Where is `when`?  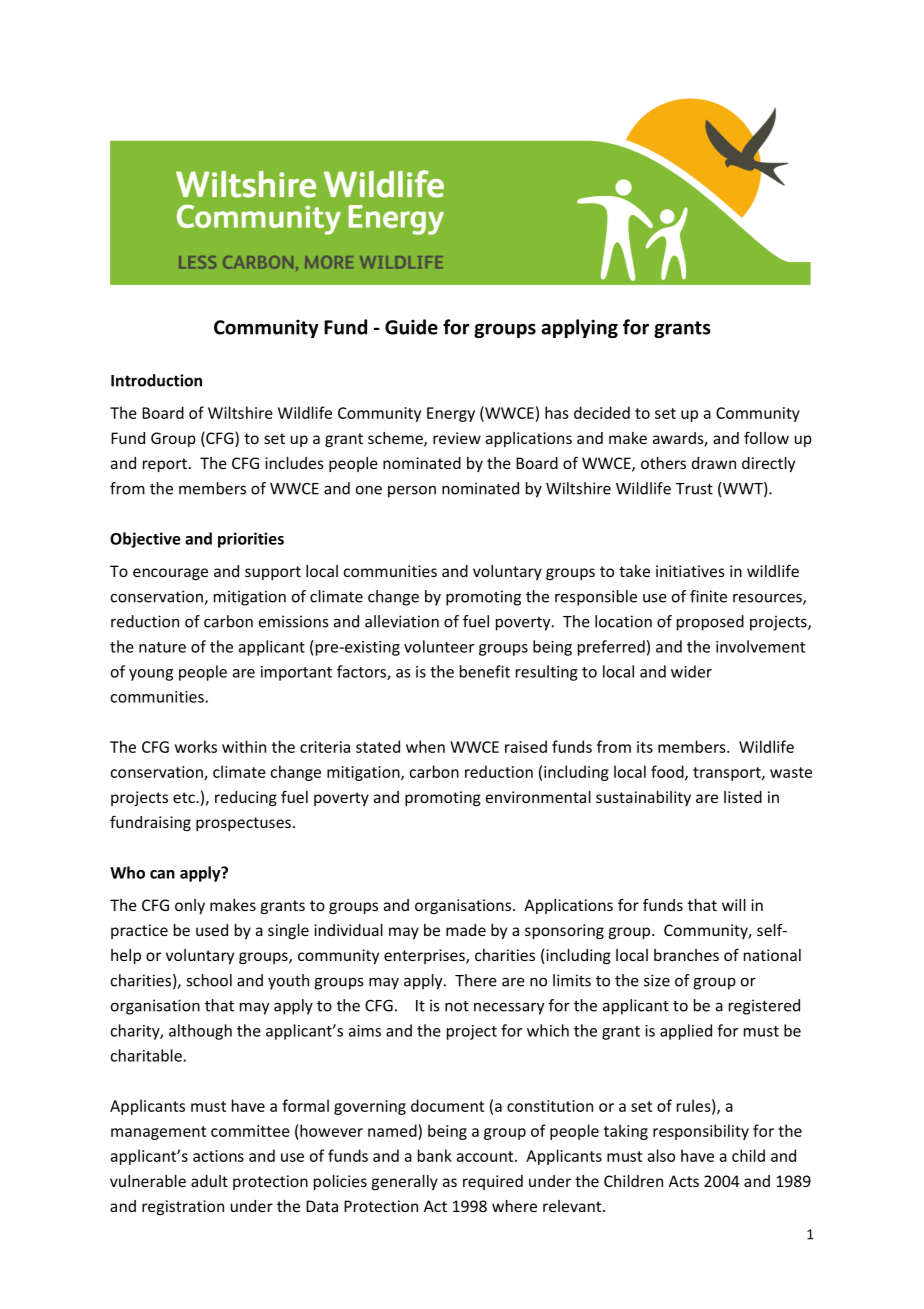 when is located at coordinates (425, 746).
